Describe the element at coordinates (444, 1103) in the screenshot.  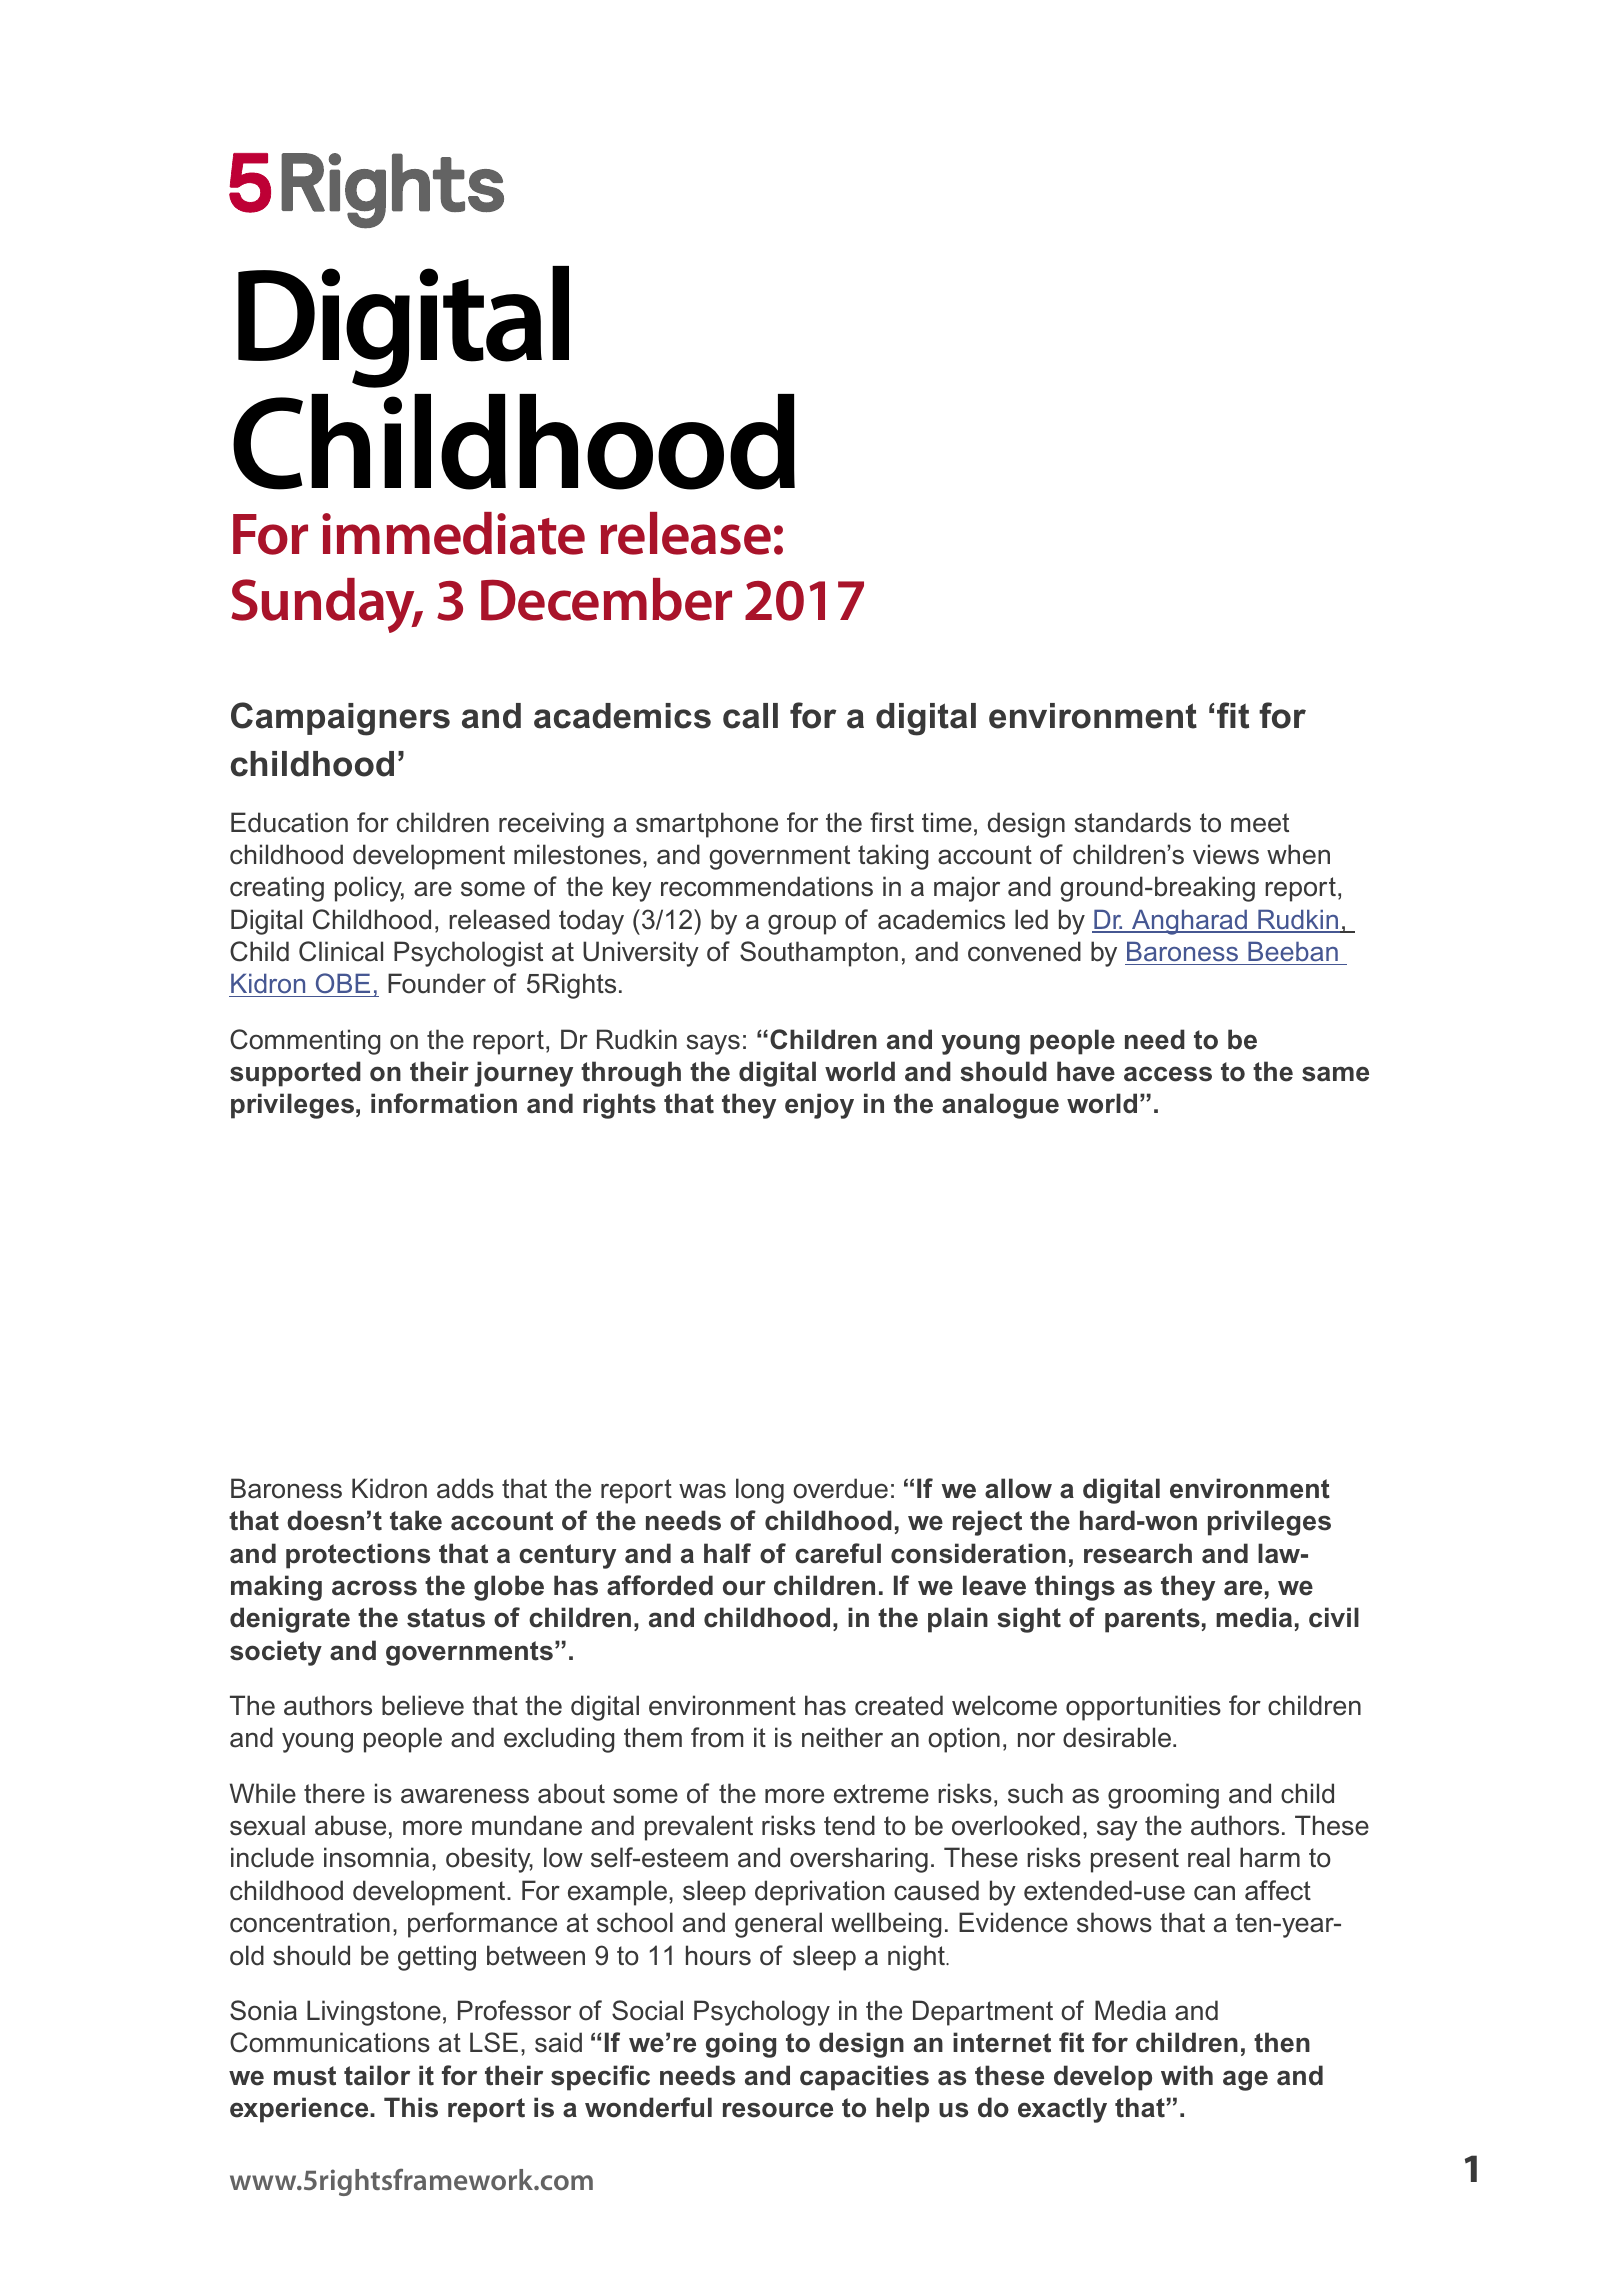
I see `information` at that location.
